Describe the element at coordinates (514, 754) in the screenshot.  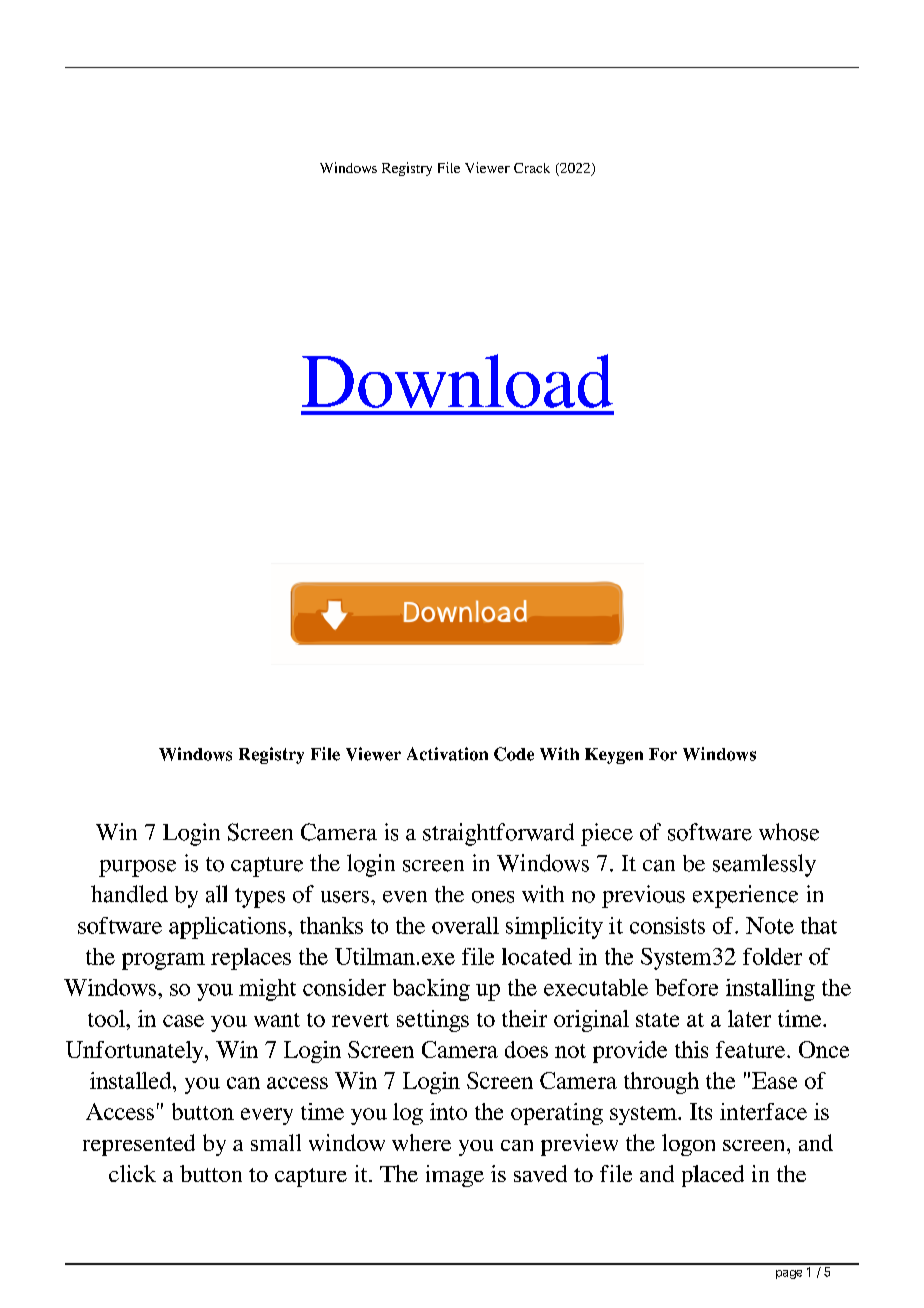
I see `Code` at that location.
